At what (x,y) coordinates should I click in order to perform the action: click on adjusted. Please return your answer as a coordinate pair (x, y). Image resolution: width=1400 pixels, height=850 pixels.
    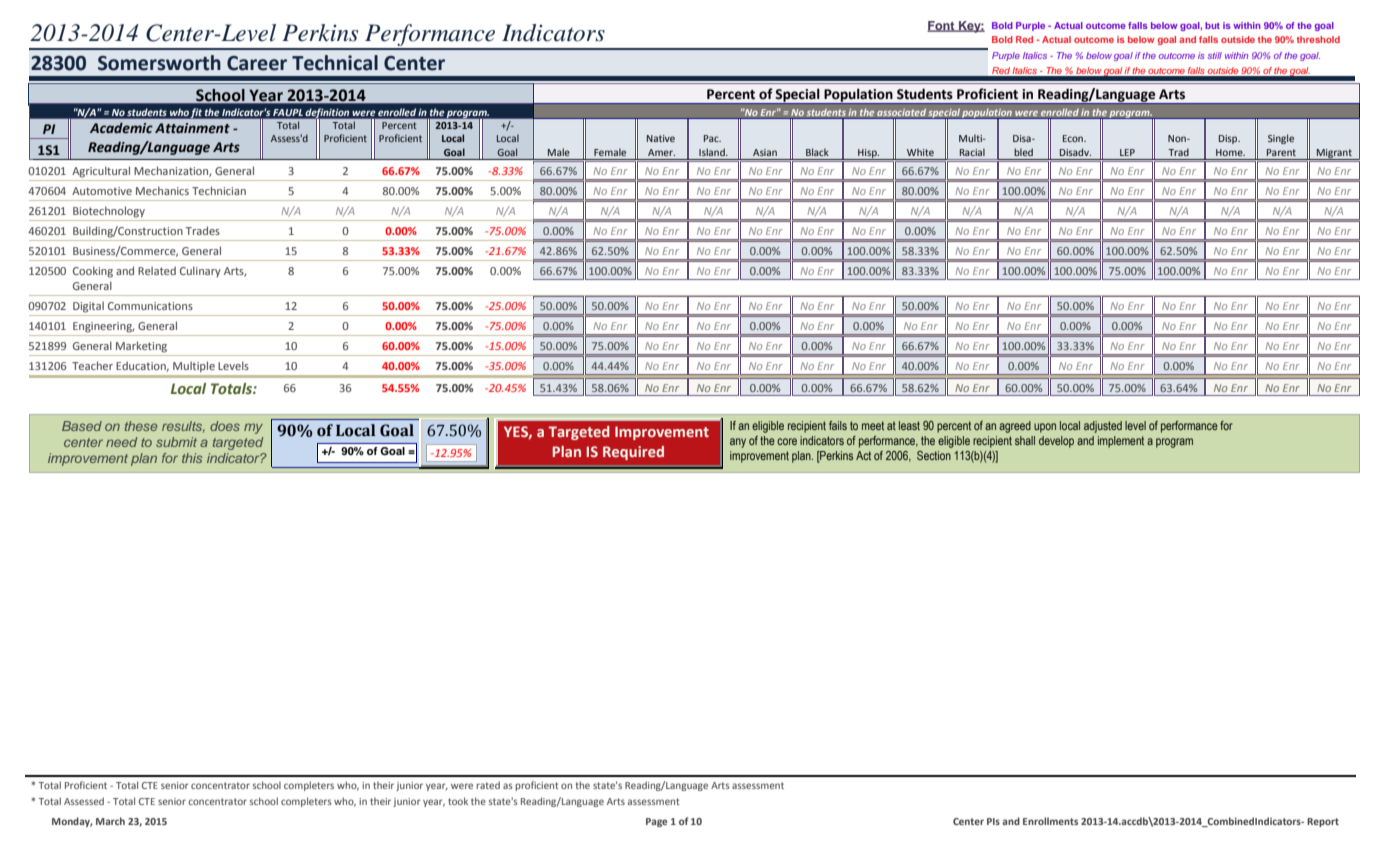
    Looking at the image, I should click on (1103, 427).
